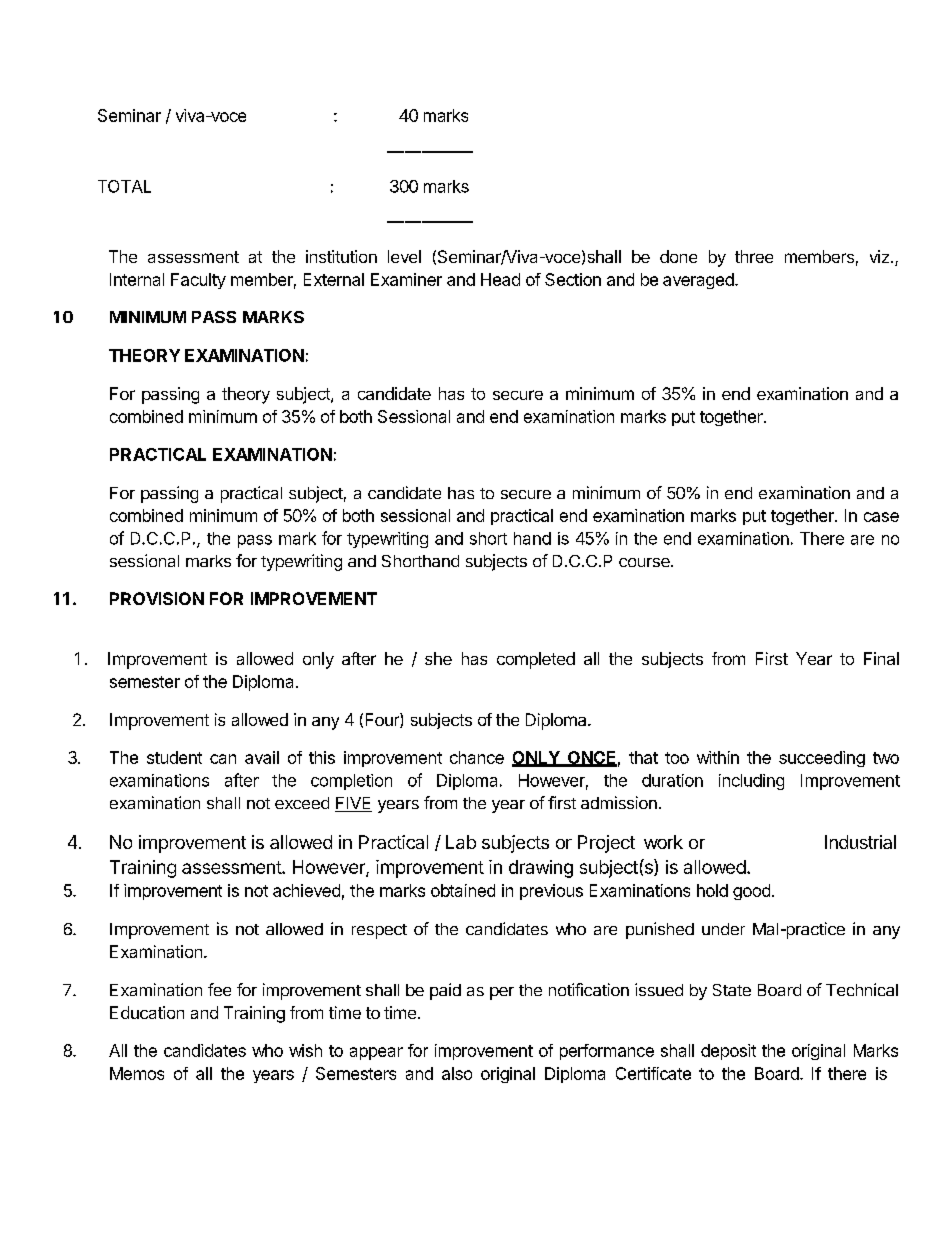  Describe the element at coordinates (157, 598) in the page. I see `PROVISION` at that location.
